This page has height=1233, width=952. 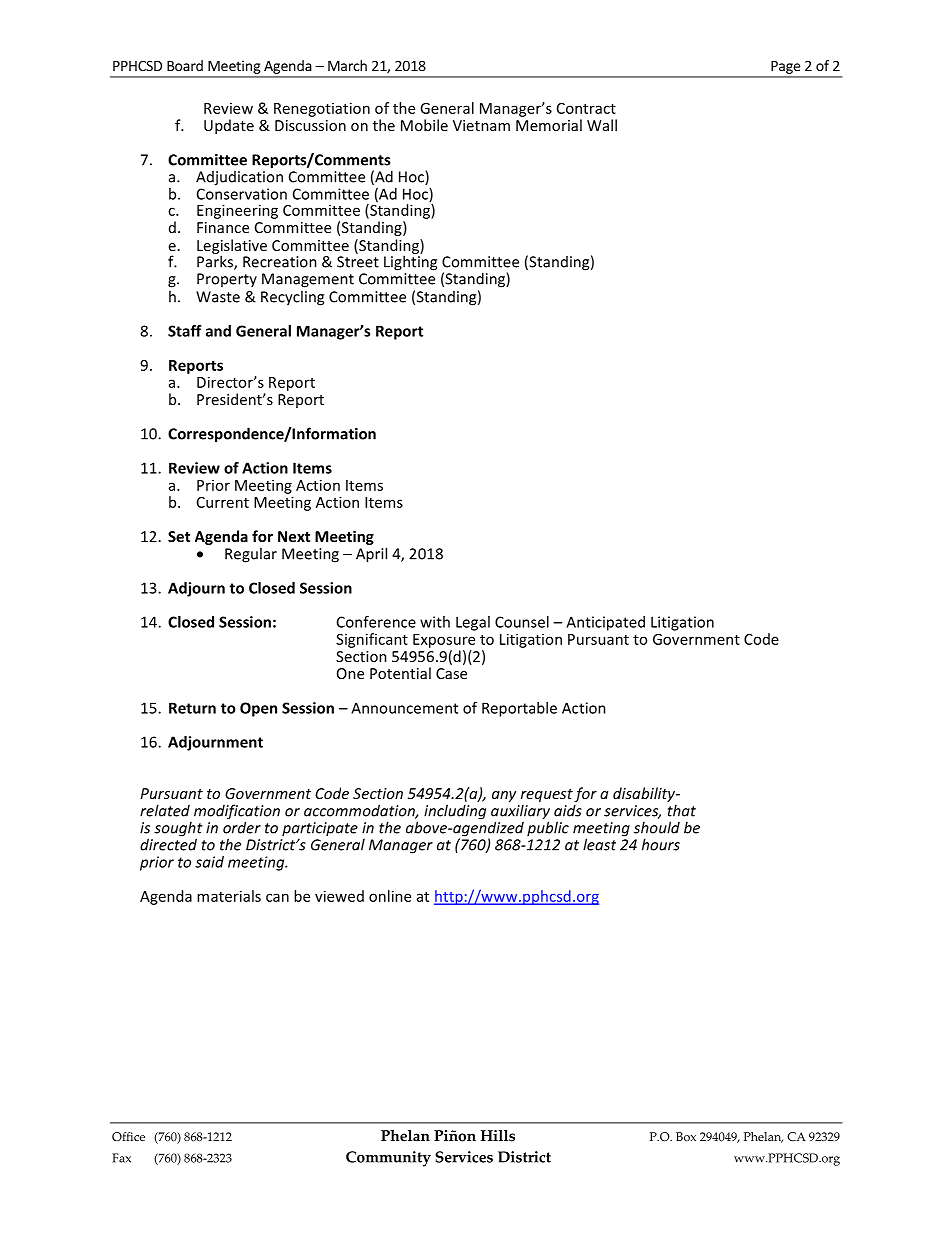 What do you see at coordinates (184, 331) in the page?
I see `Staff` at bounding box center [184, 331].
